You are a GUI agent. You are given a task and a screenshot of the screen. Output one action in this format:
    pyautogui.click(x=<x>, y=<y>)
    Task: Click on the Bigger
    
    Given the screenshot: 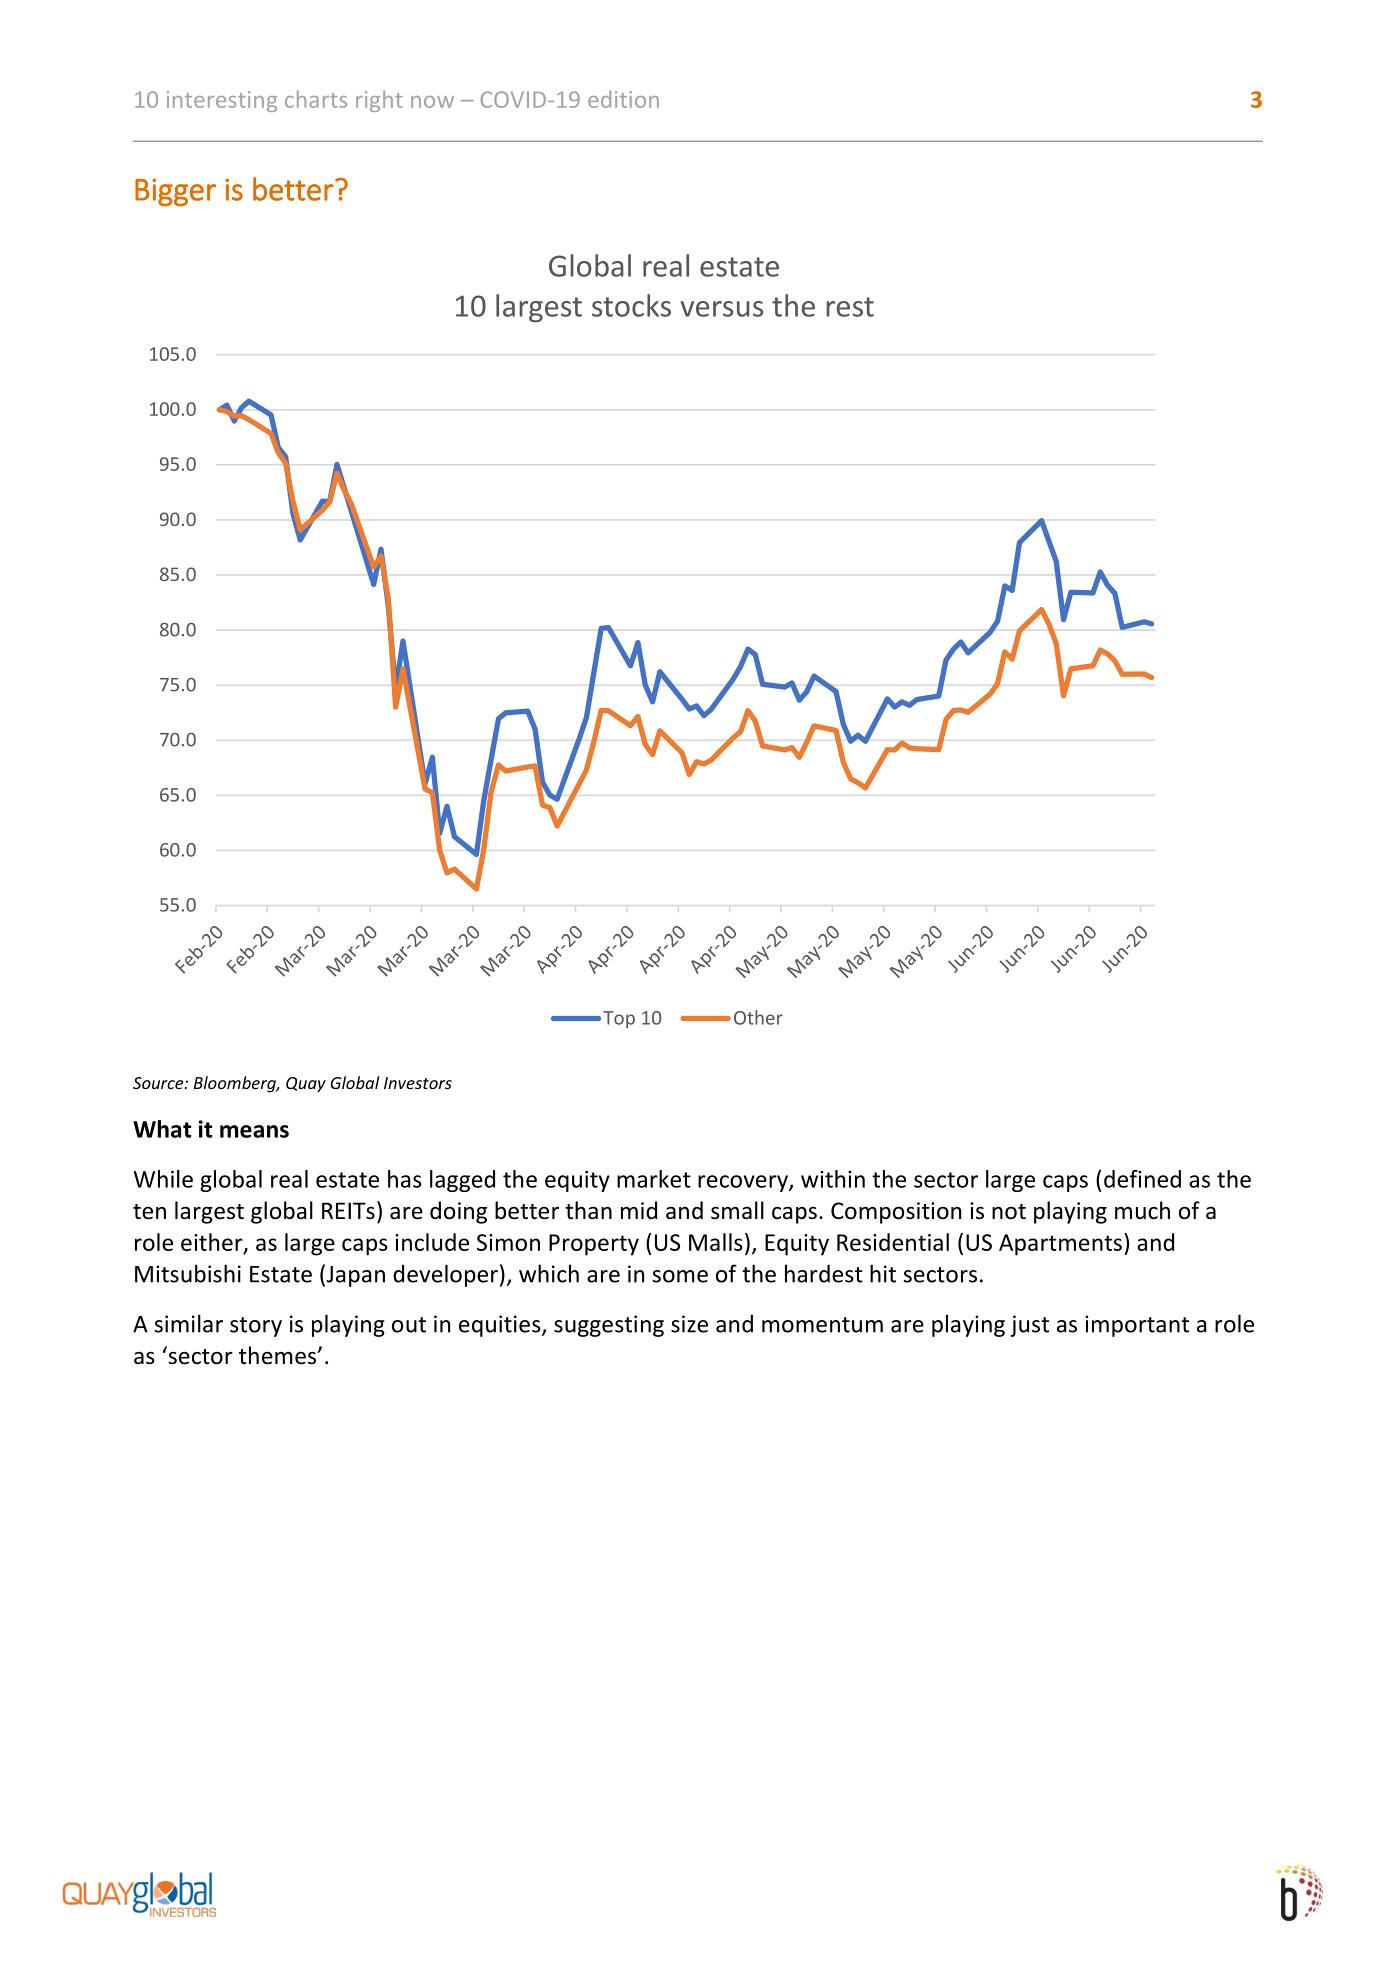 What is the action you would take?
    pyautogui.click(x=175, y=192)
